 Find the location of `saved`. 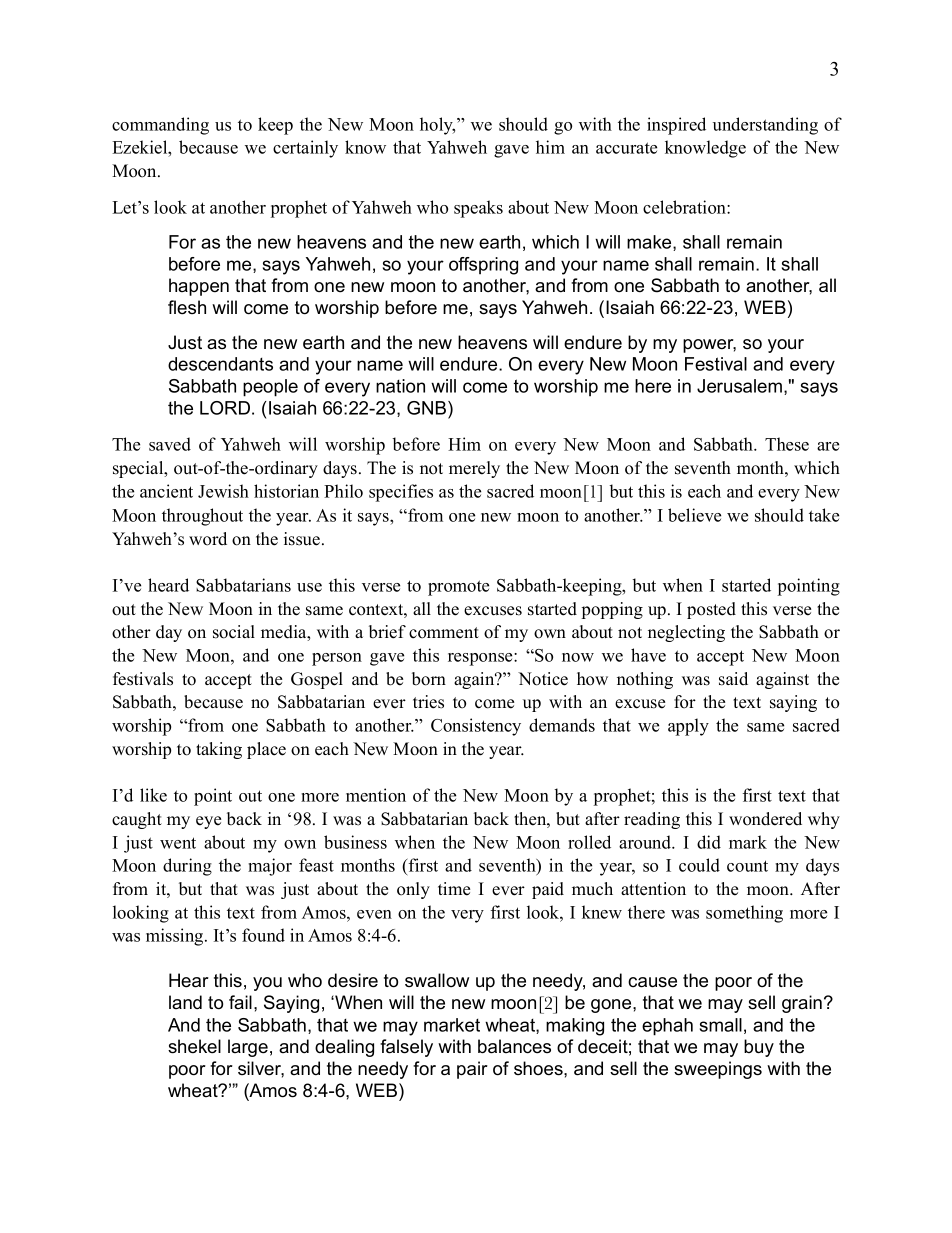

saved is located at coordinates (170, 444).
